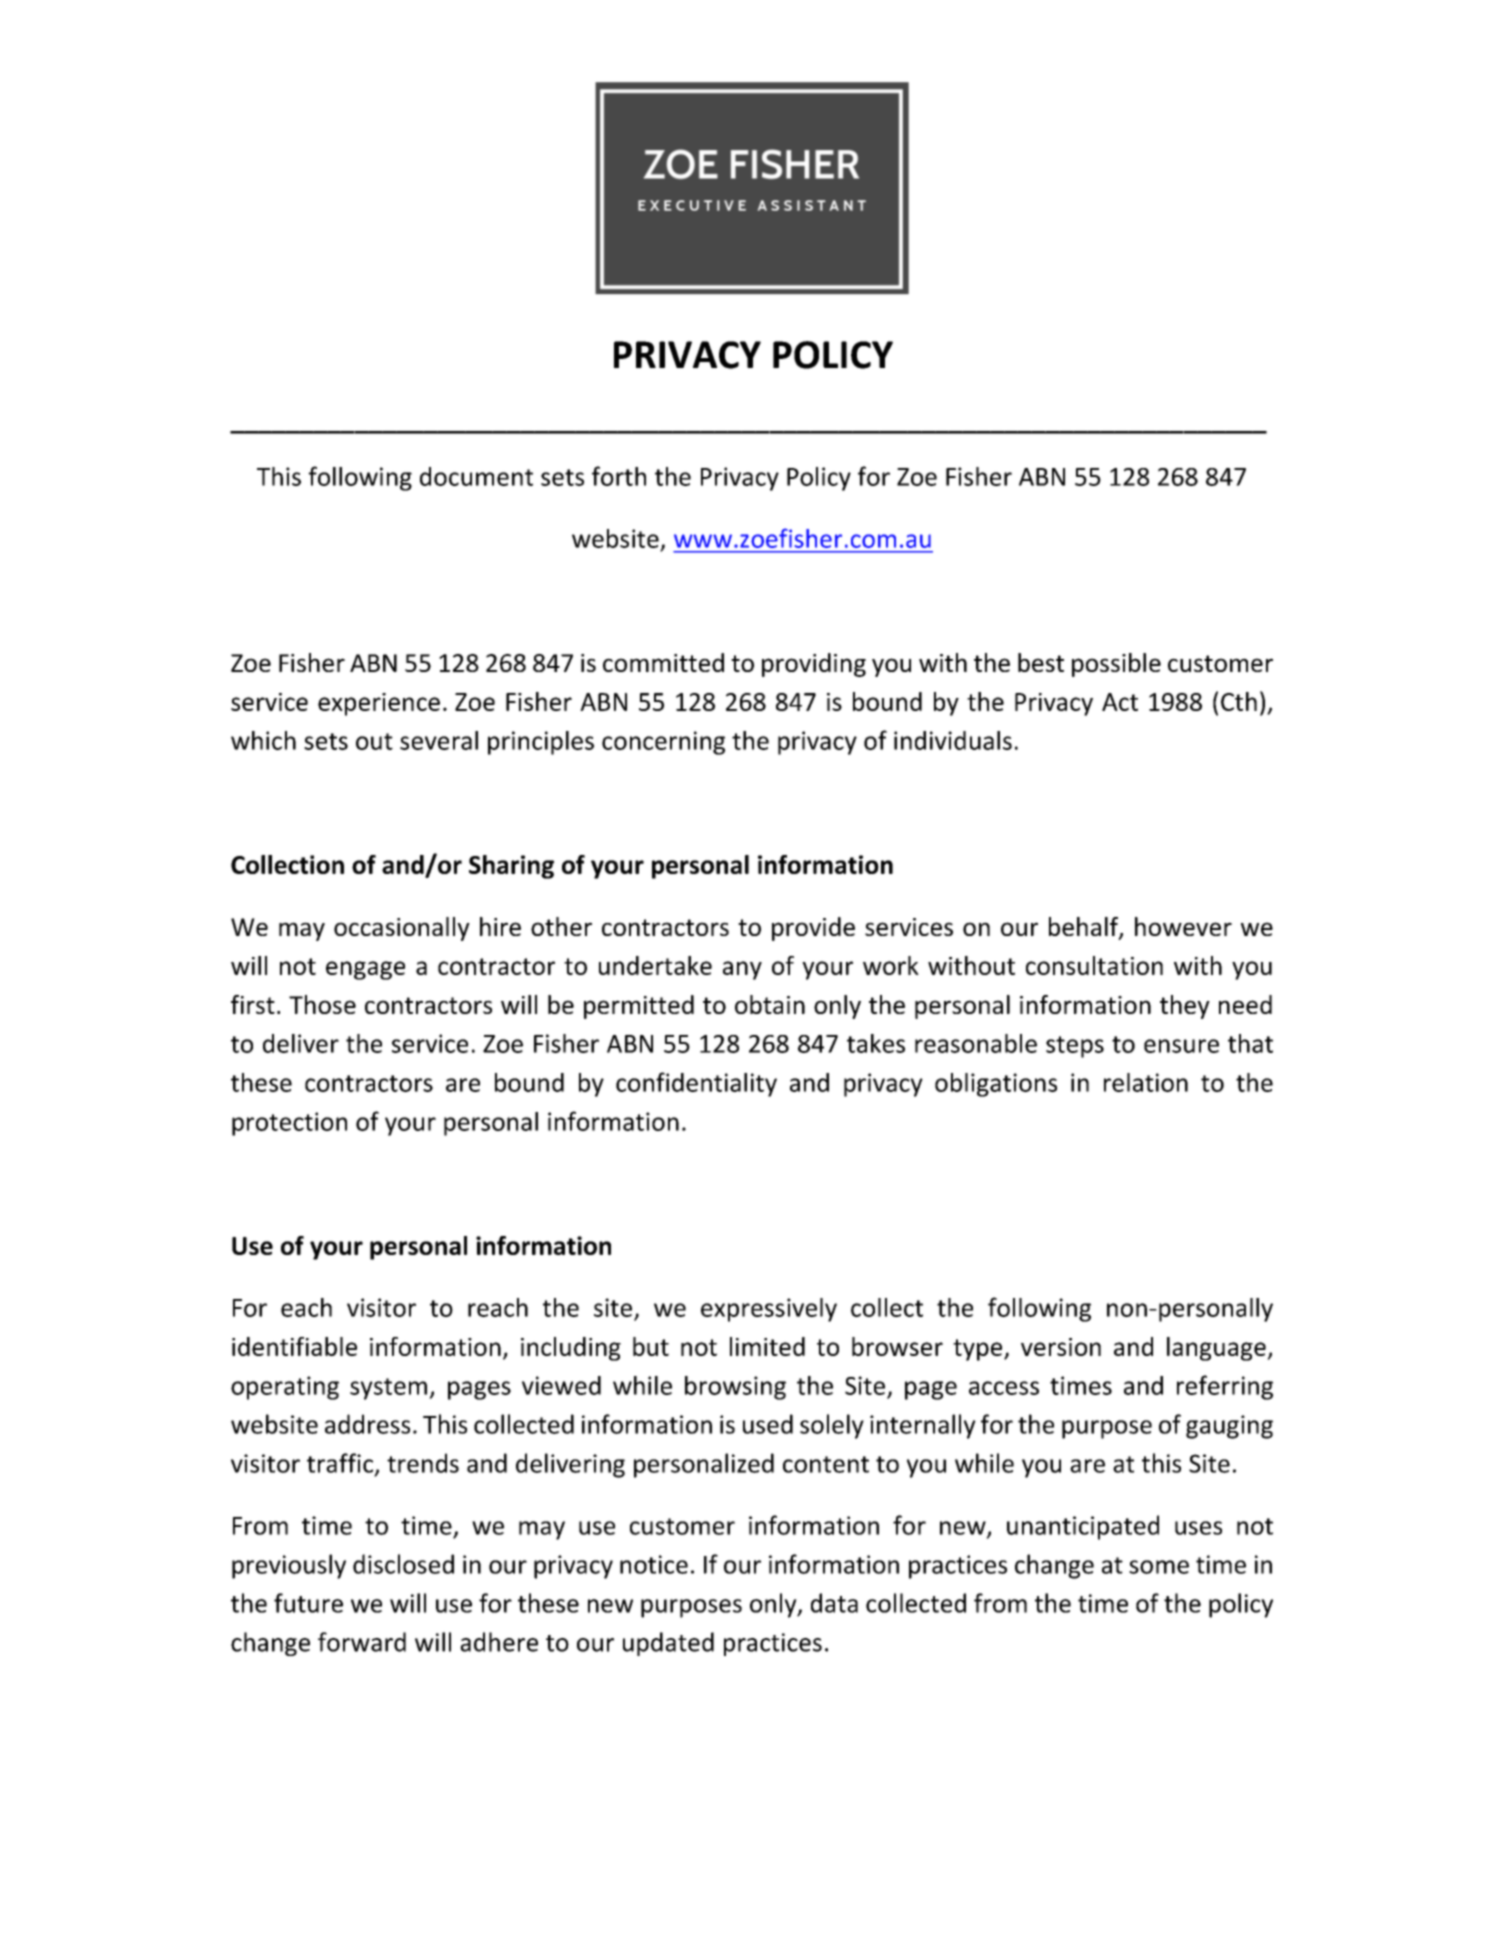 Image resolution: width=1504 pixels, height=1946 pixels. Describe the element at coordinates (1061, 1347) in the screenshot. I see `version` at that location.
